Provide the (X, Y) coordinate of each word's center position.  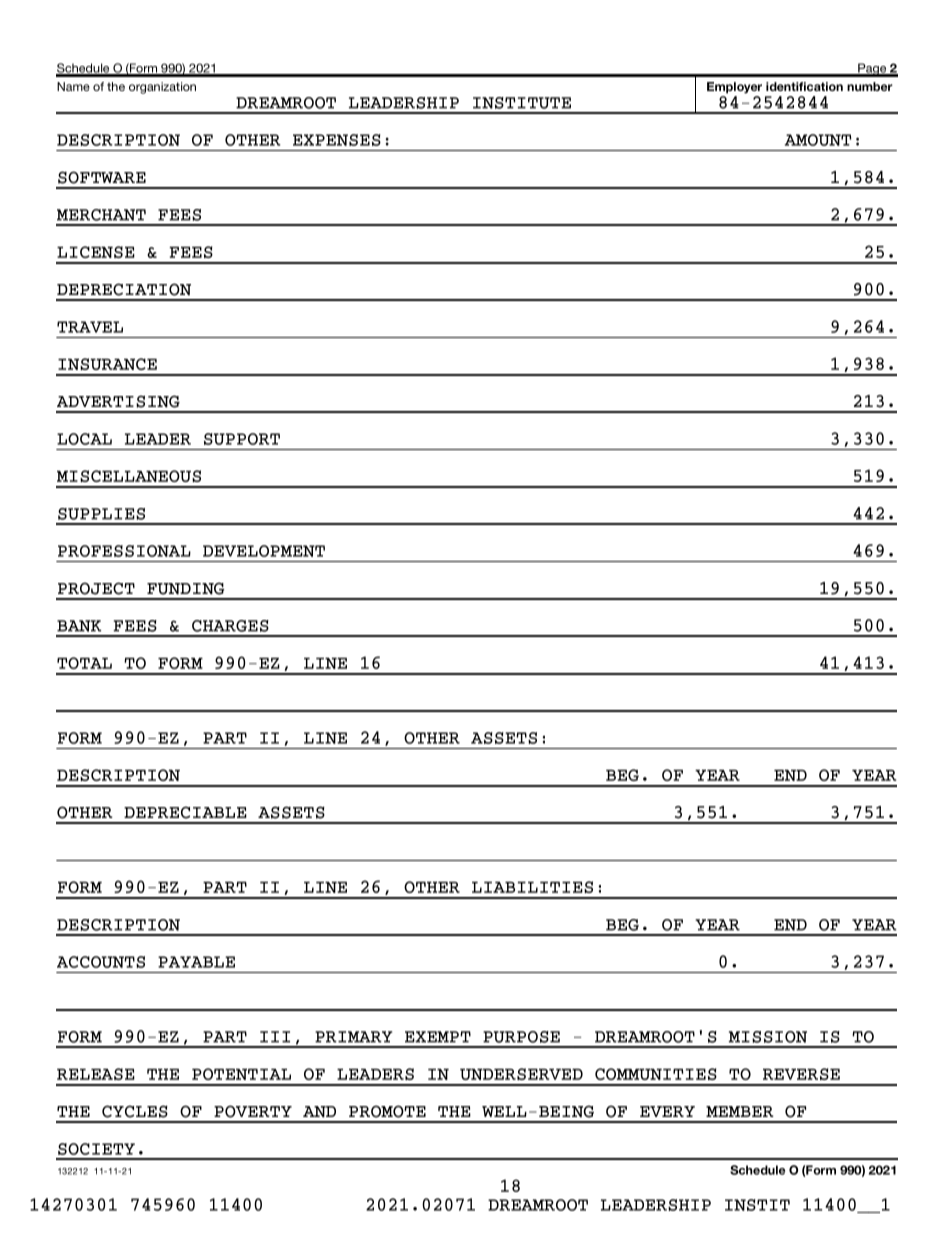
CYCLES (135, 1111)
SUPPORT (242, 439)
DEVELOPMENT (264, 551)
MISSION (768, 1037)
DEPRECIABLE (185, 812)
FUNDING (185, 588)
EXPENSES (337, 140)
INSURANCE (107, 364)
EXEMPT (438, 1037)
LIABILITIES (532, 887)
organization (162, 88)
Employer (734, 88)
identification (804, 86)
